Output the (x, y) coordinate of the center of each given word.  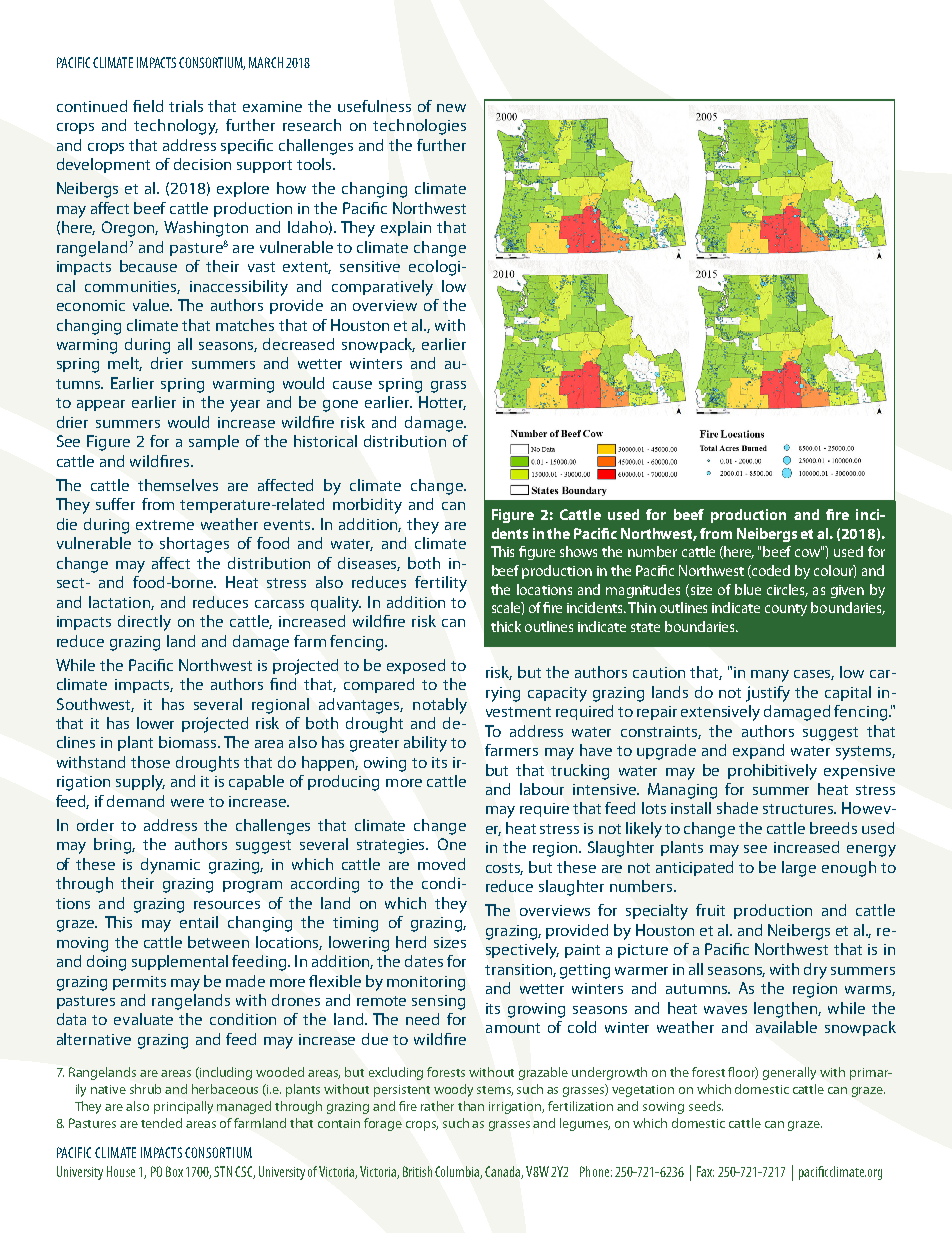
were (187, 803)
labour (542, 789)
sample (214, 442)
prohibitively (772, 772)
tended (161, 1123)
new (451, 108)
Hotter (442, 403)
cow (808, 552)
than (471, 1106)
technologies (419, 127)
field (148, 106)
